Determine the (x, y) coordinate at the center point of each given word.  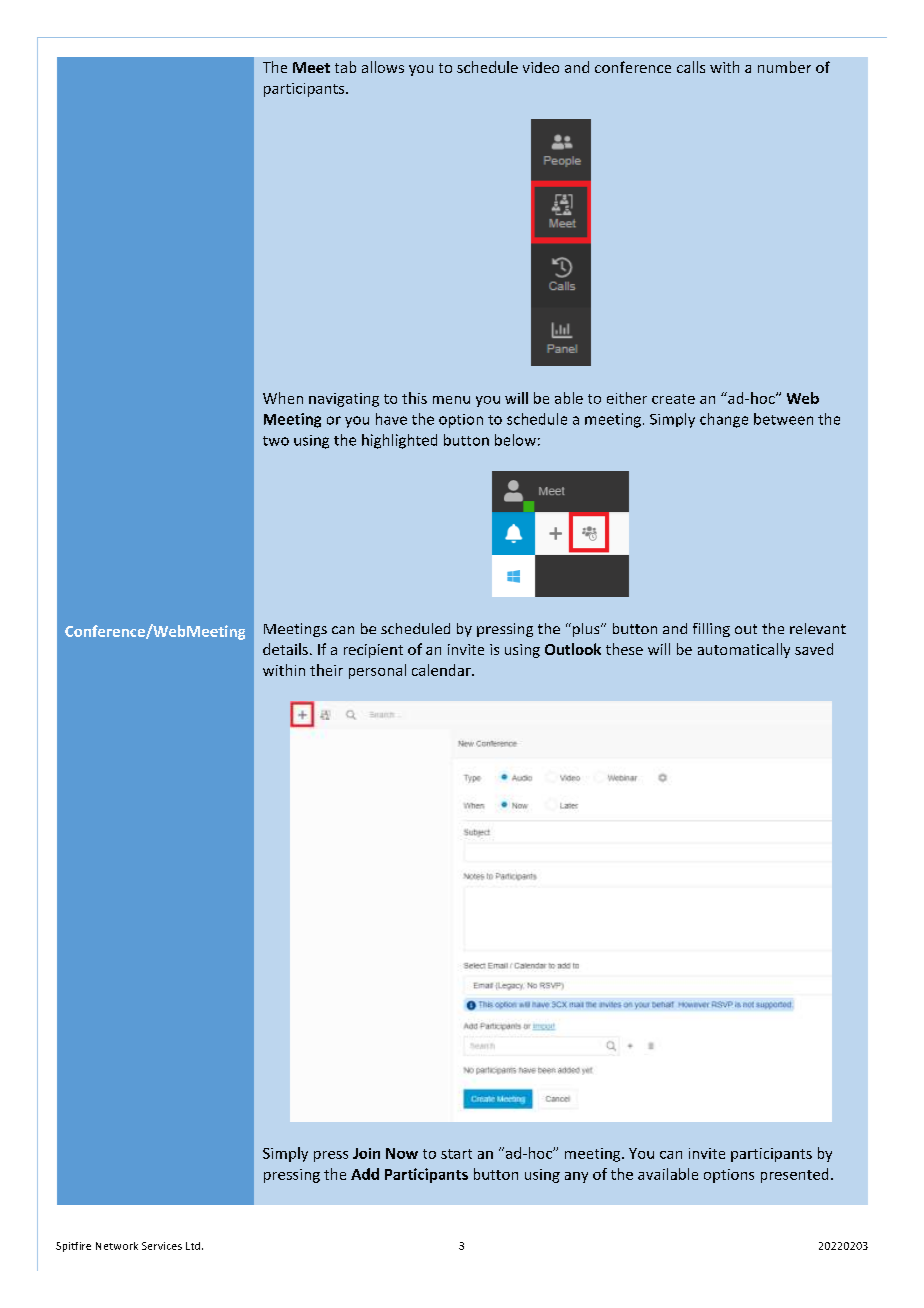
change (724, 420)
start (456, 1154)
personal (377, 671)
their (326, 670)
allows (383, 67)
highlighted (399, 441)
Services (162, 1246)
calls (691, 67)
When (283, 398)
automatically (744, 650)
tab (345, 67)
